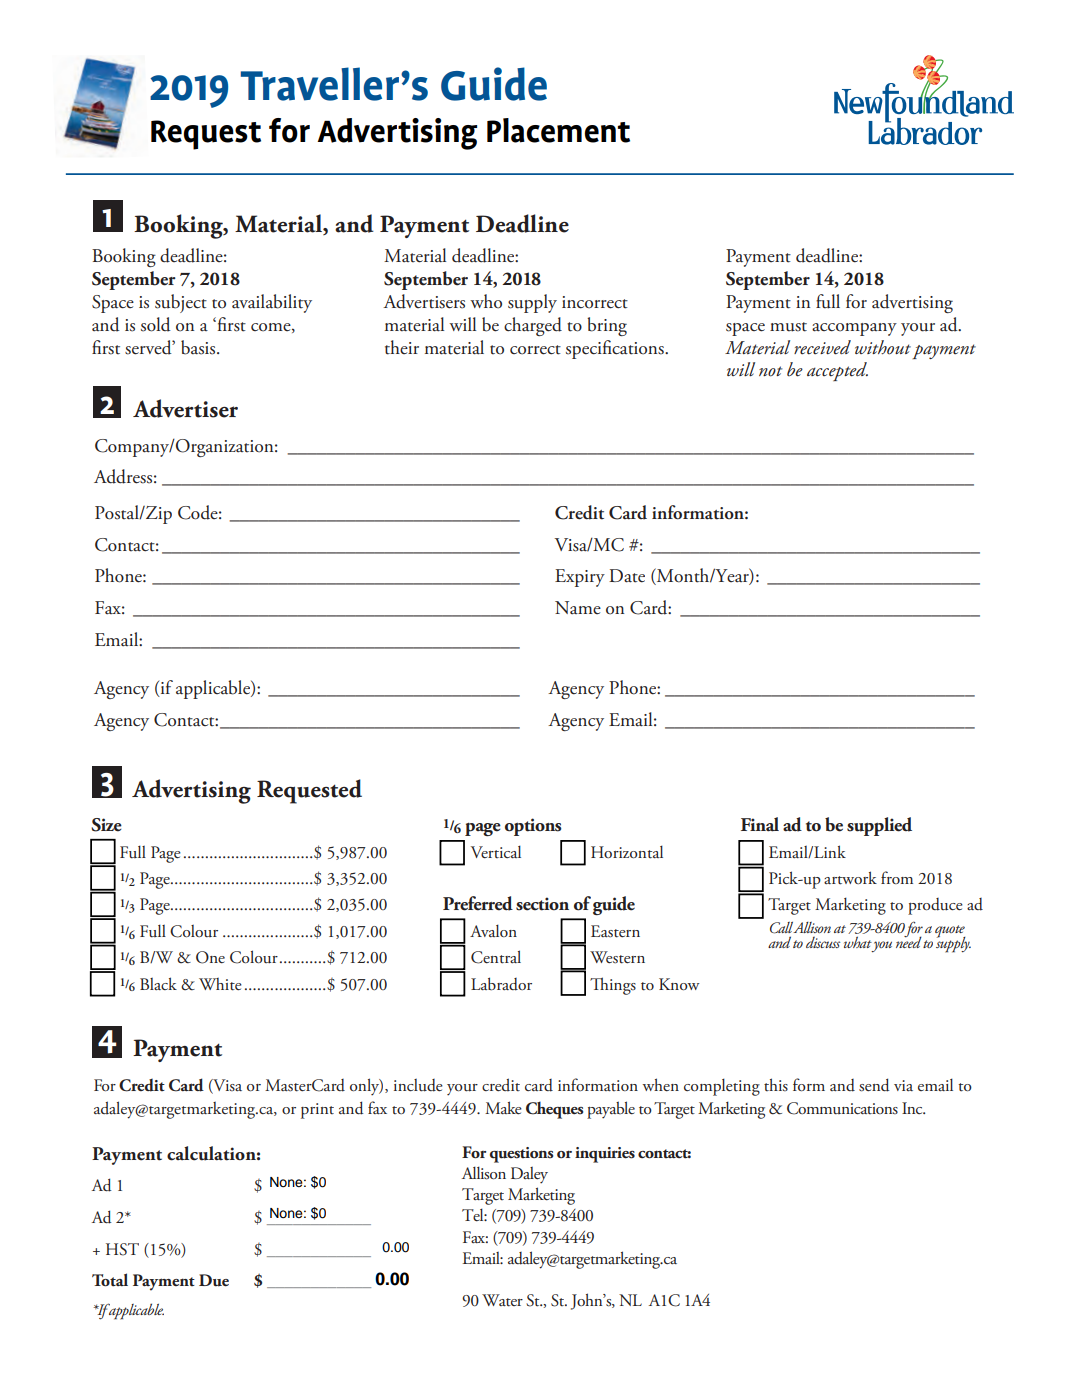  Describe the element at coordinates (502, 1300) in the screenshot. I see `Water` at that location.
